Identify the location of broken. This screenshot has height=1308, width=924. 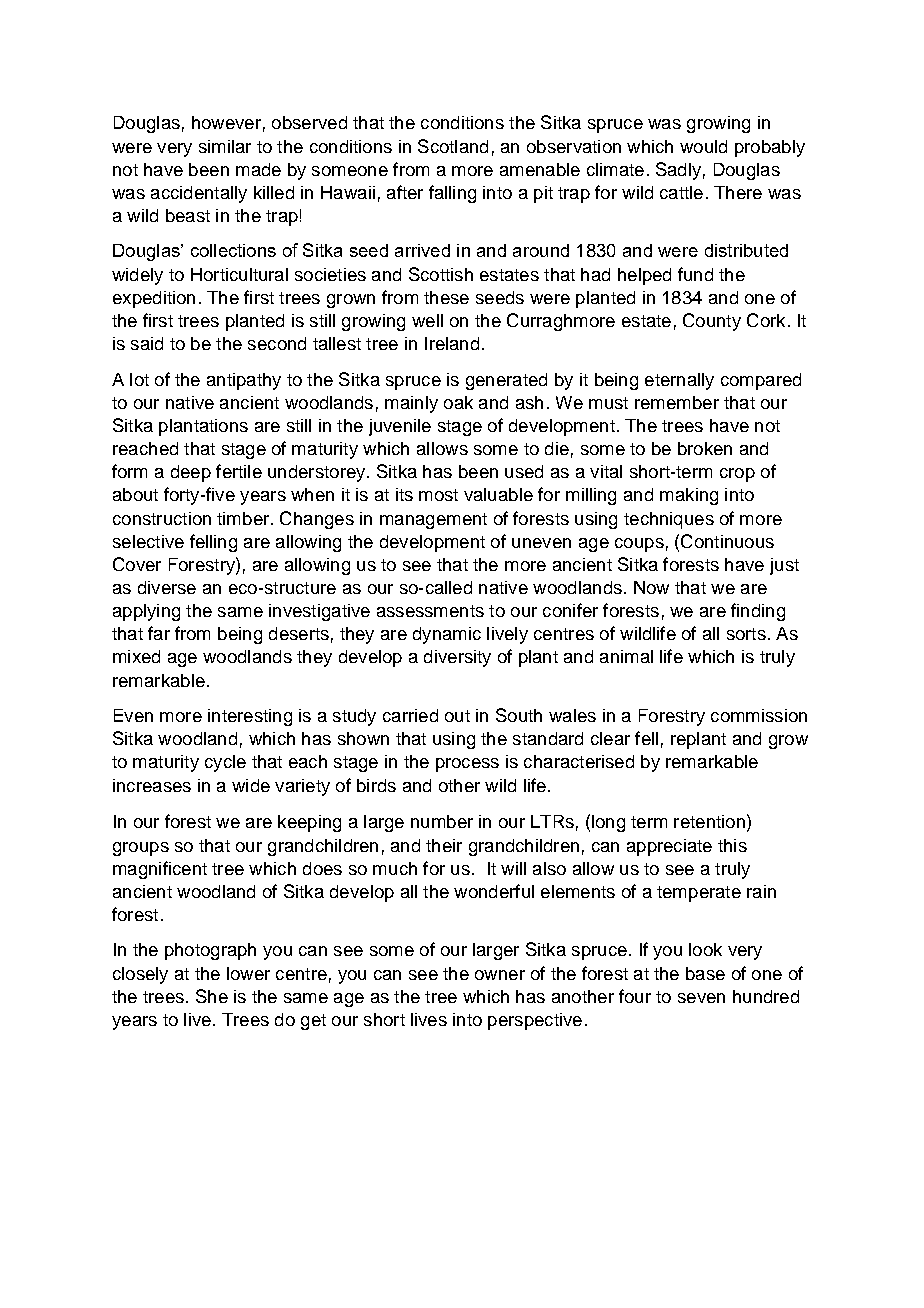
(705, 448).
